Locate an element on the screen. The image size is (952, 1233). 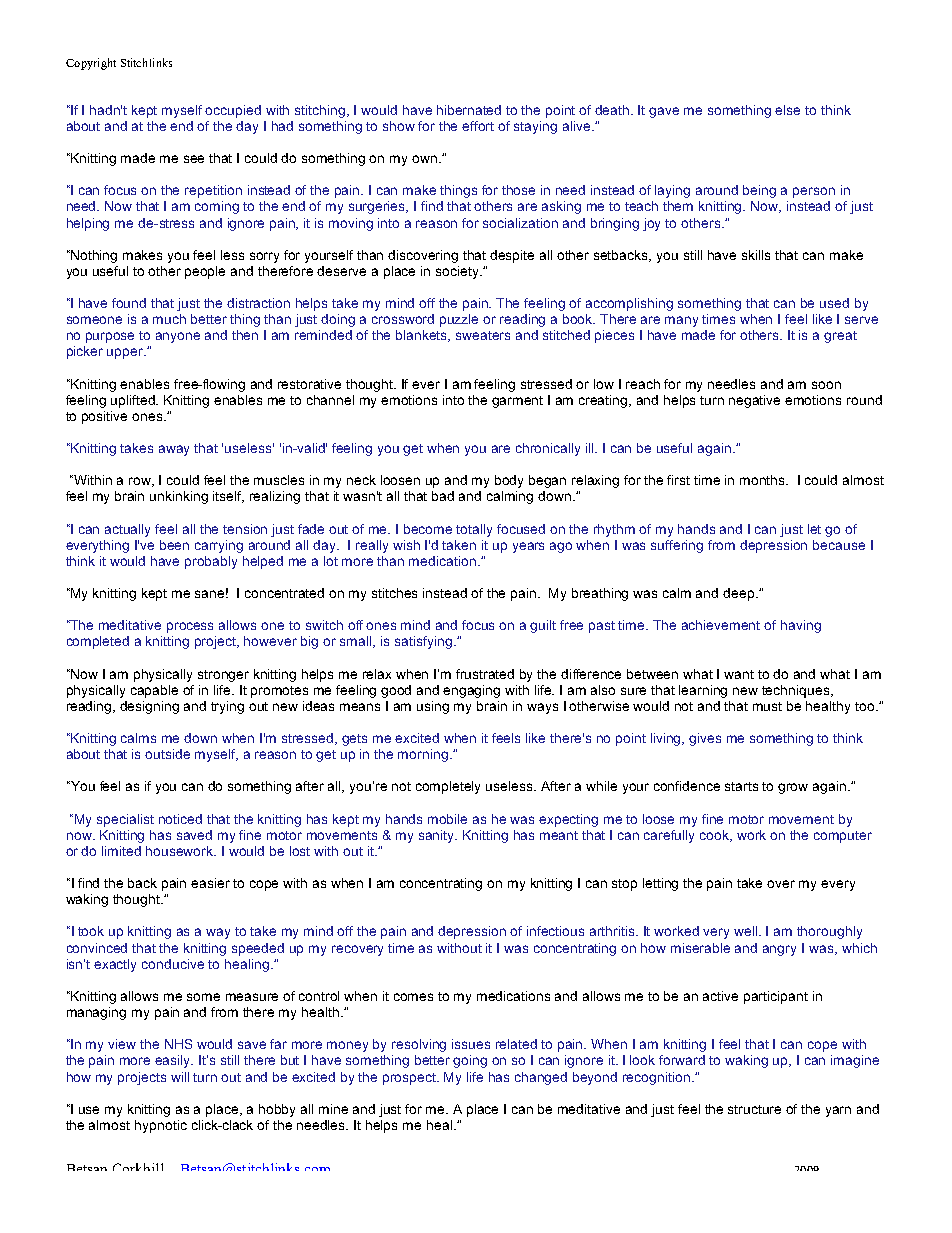
stitches is located at coordinates (394, 593).
